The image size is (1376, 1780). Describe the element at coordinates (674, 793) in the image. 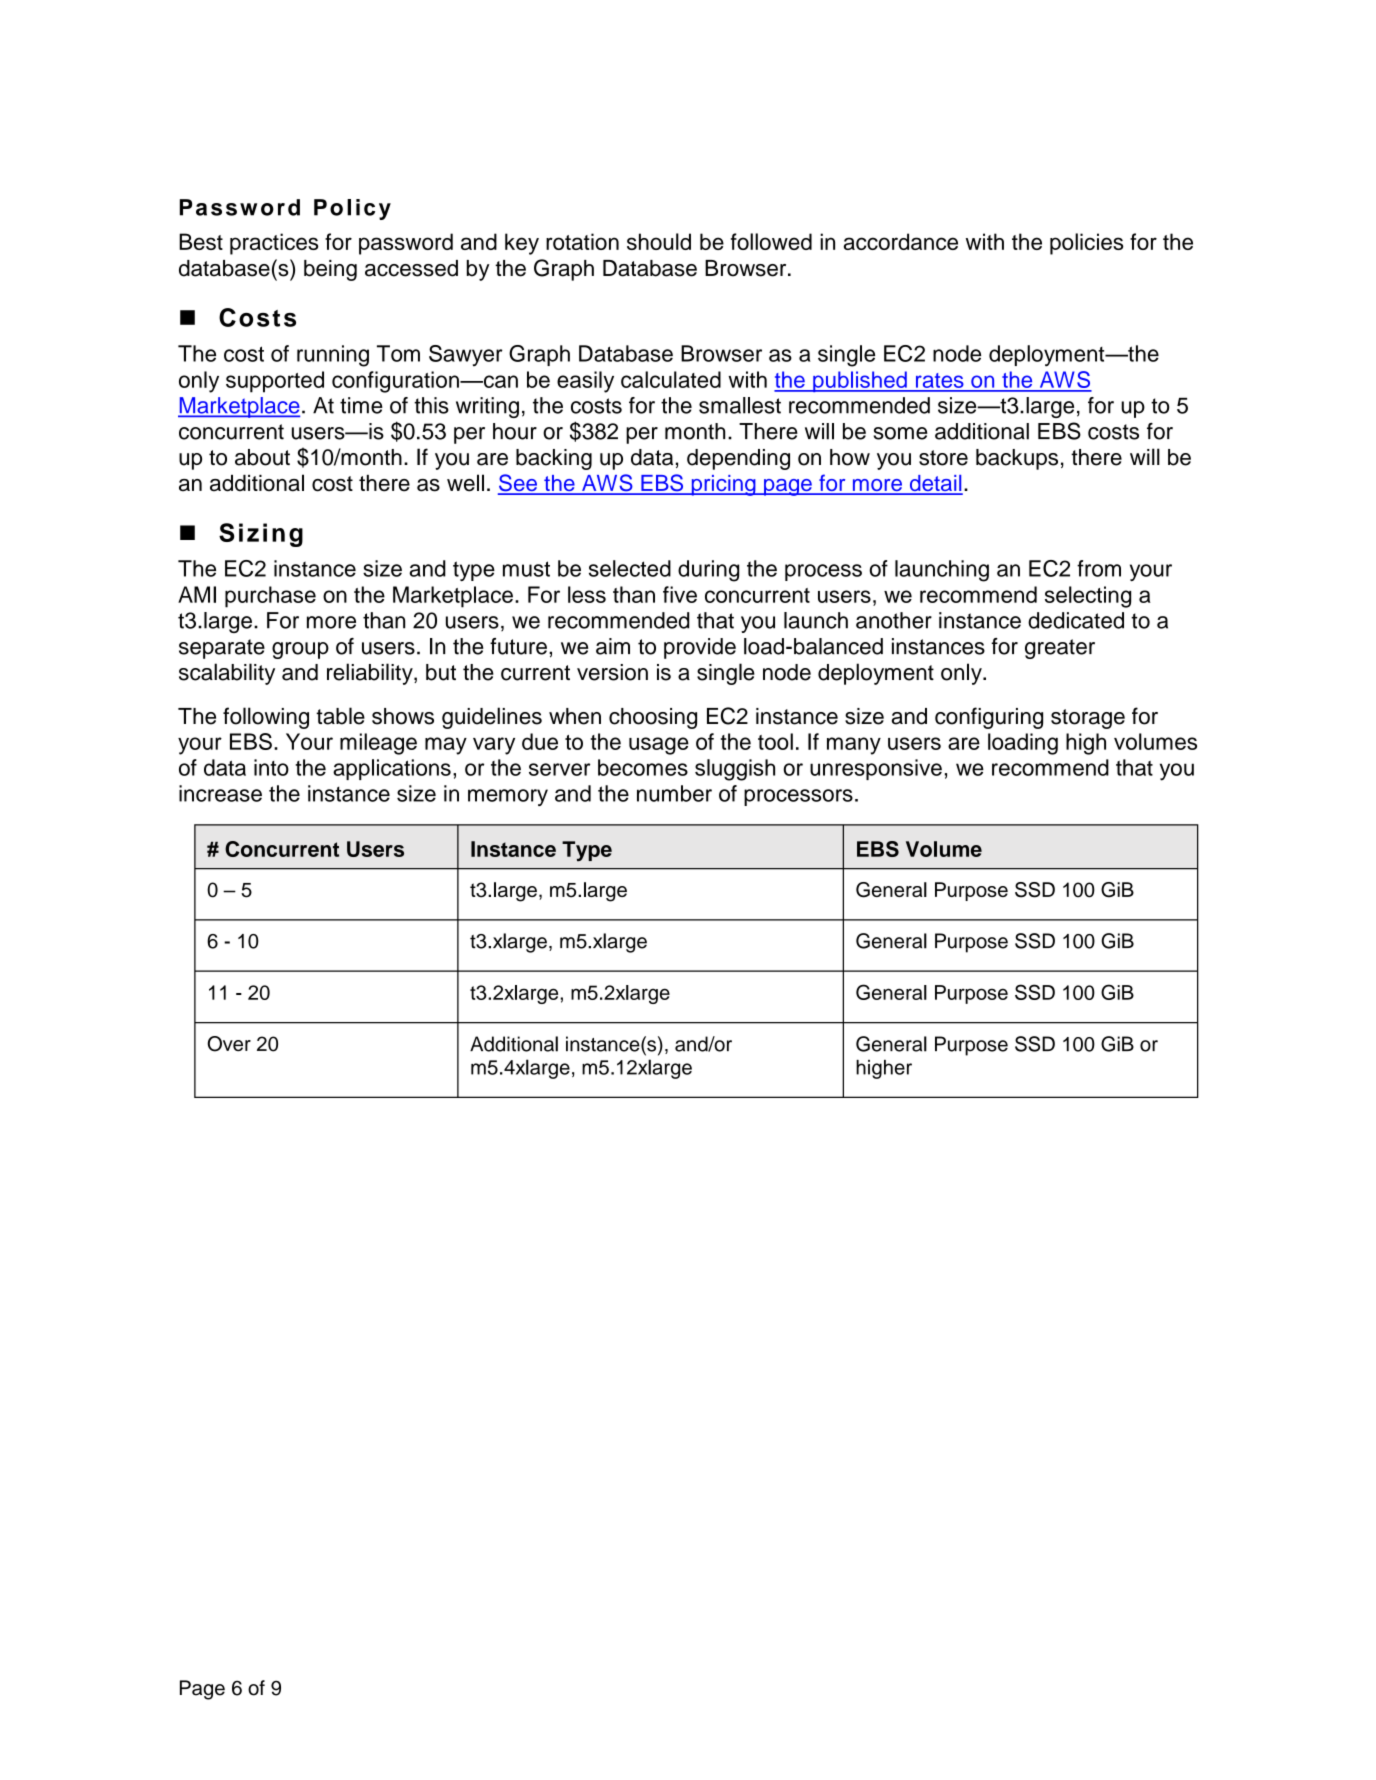

I see `number` at that location.
